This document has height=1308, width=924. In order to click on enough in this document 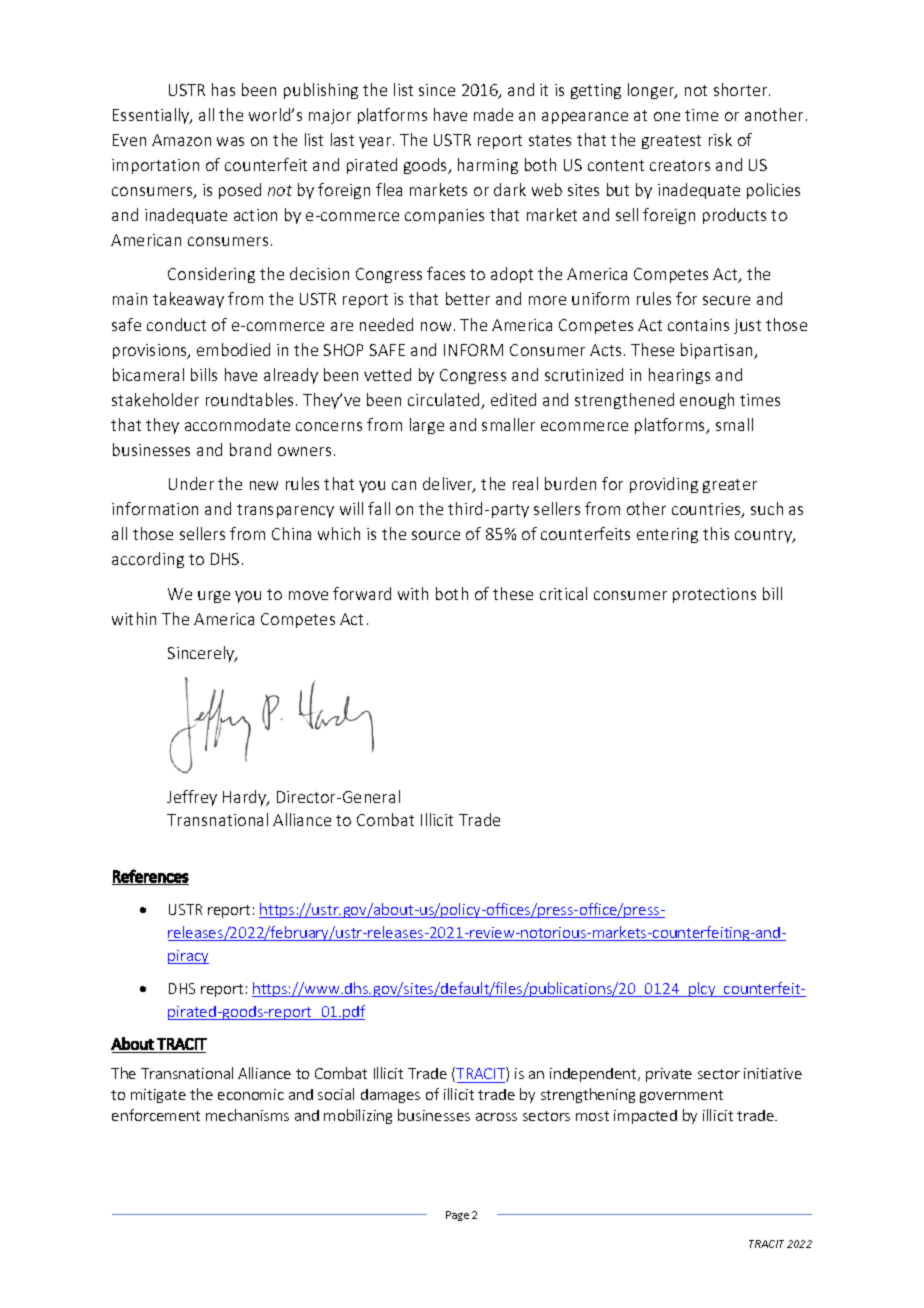, I will do `click(707, 401)`.
